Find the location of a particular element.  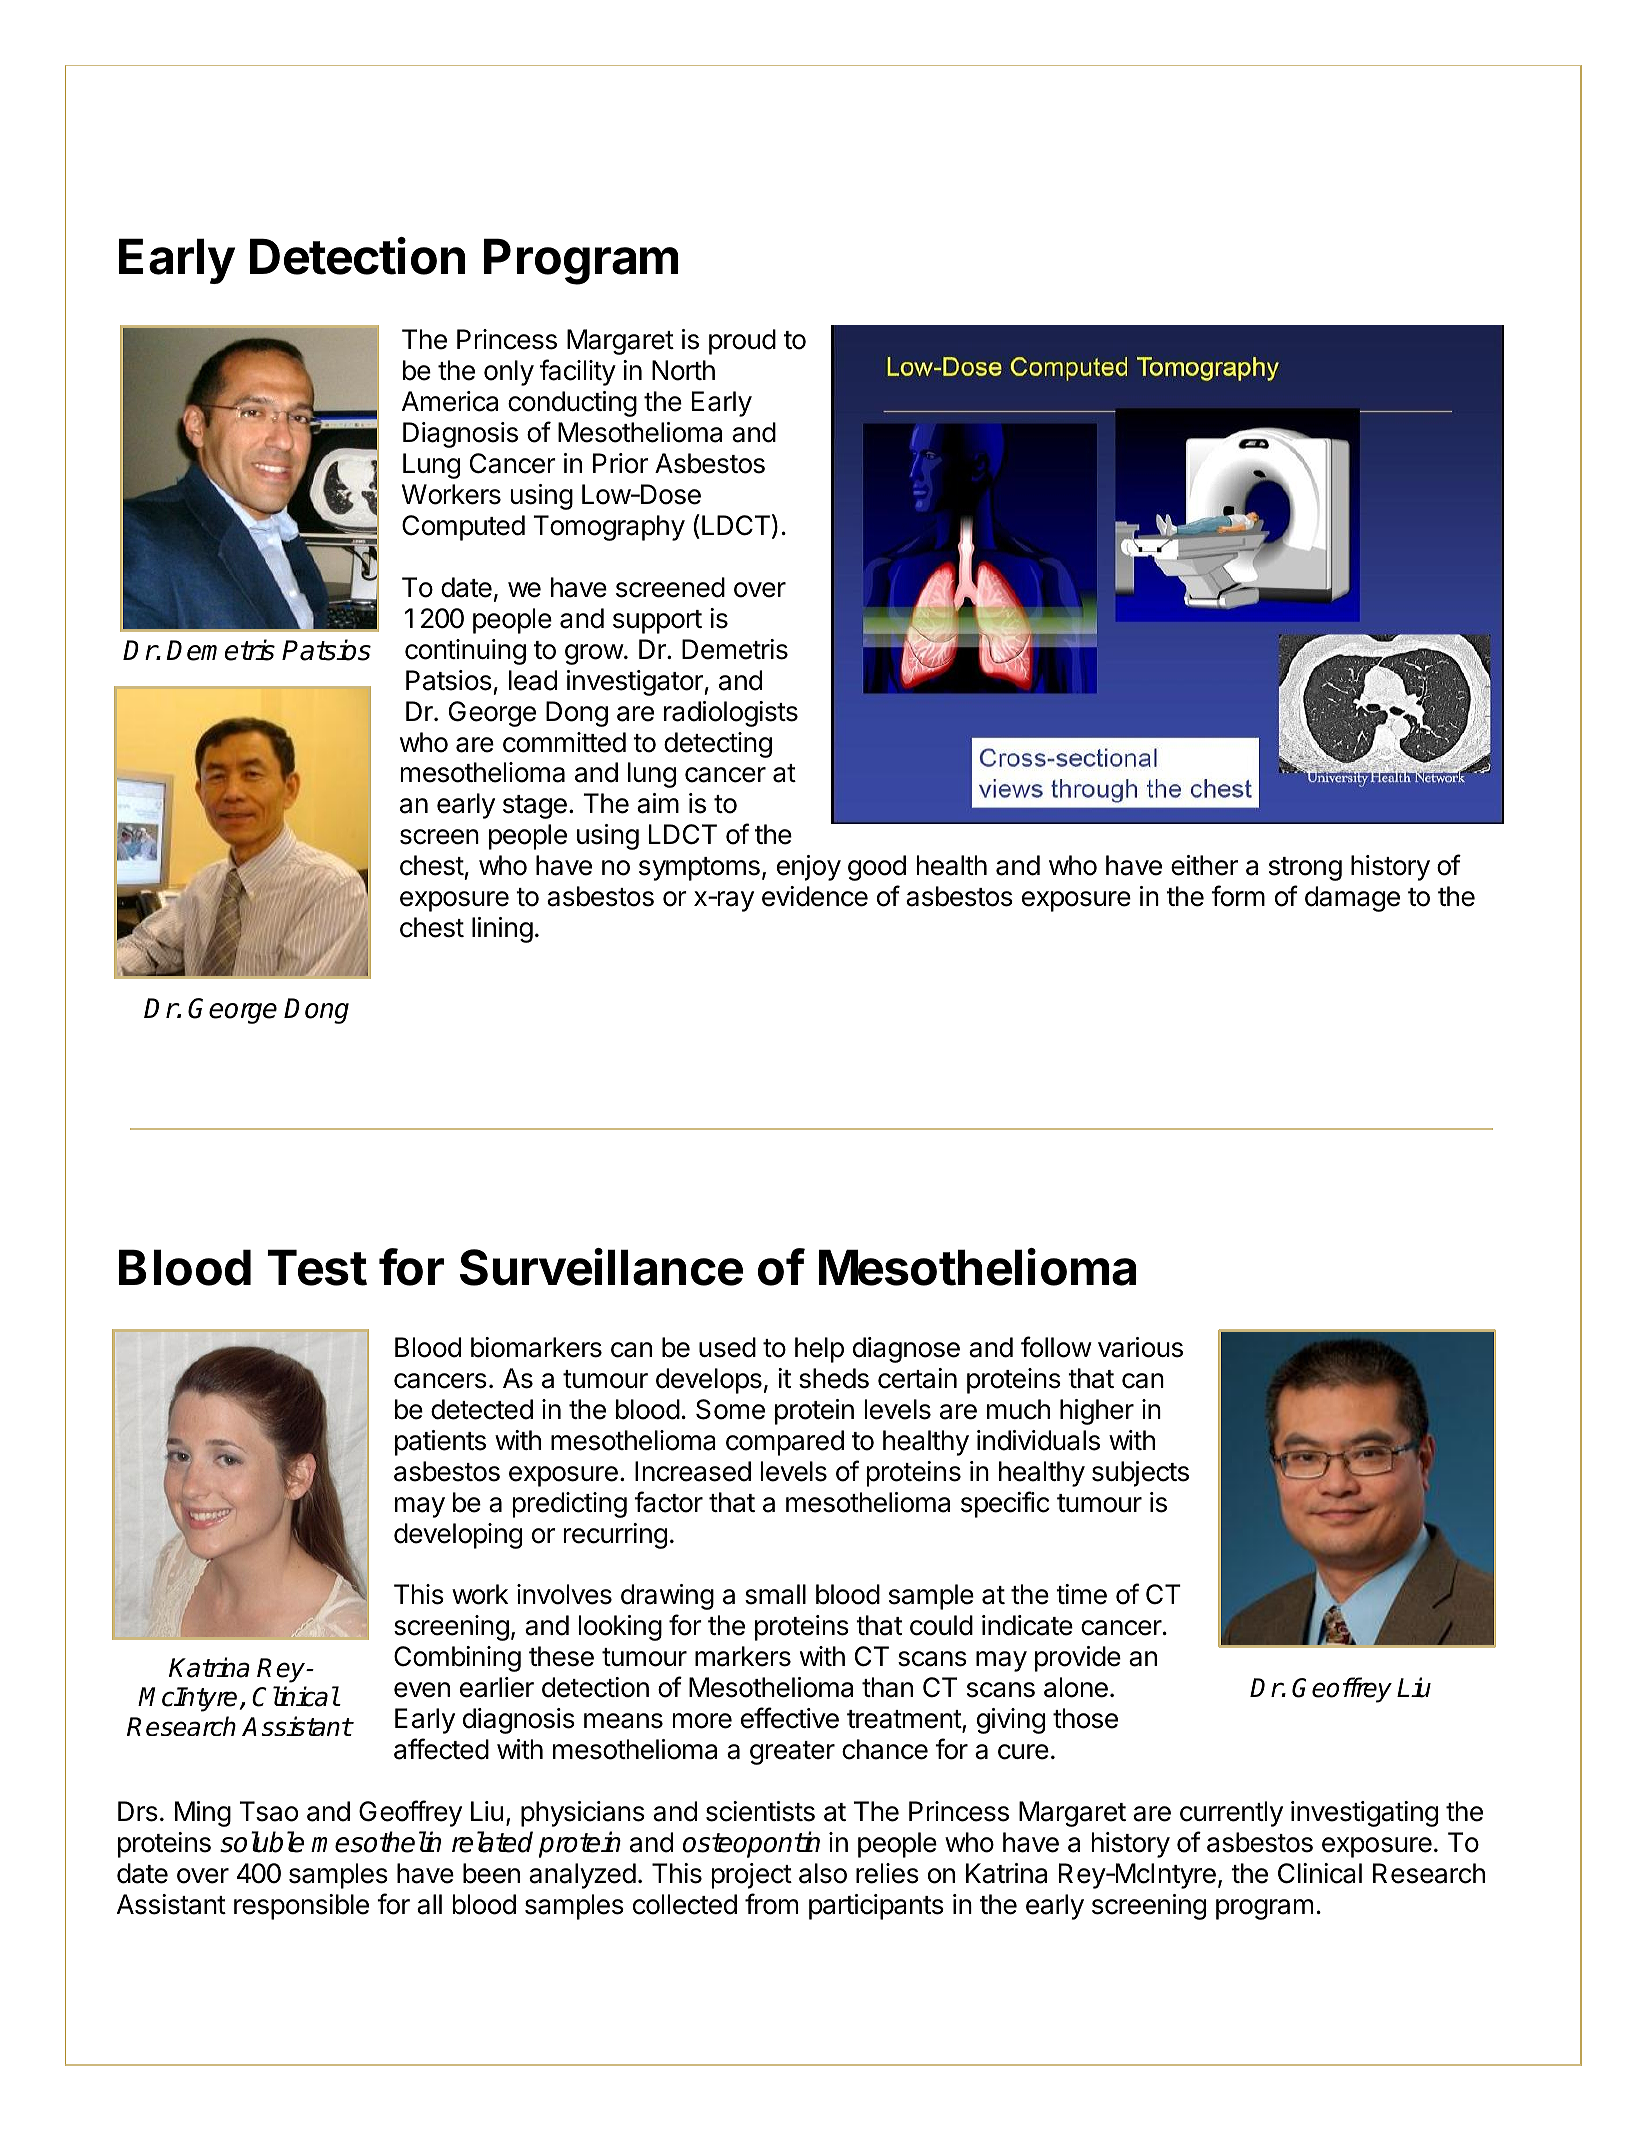

soluble is located at coordinates (262, 1842).
